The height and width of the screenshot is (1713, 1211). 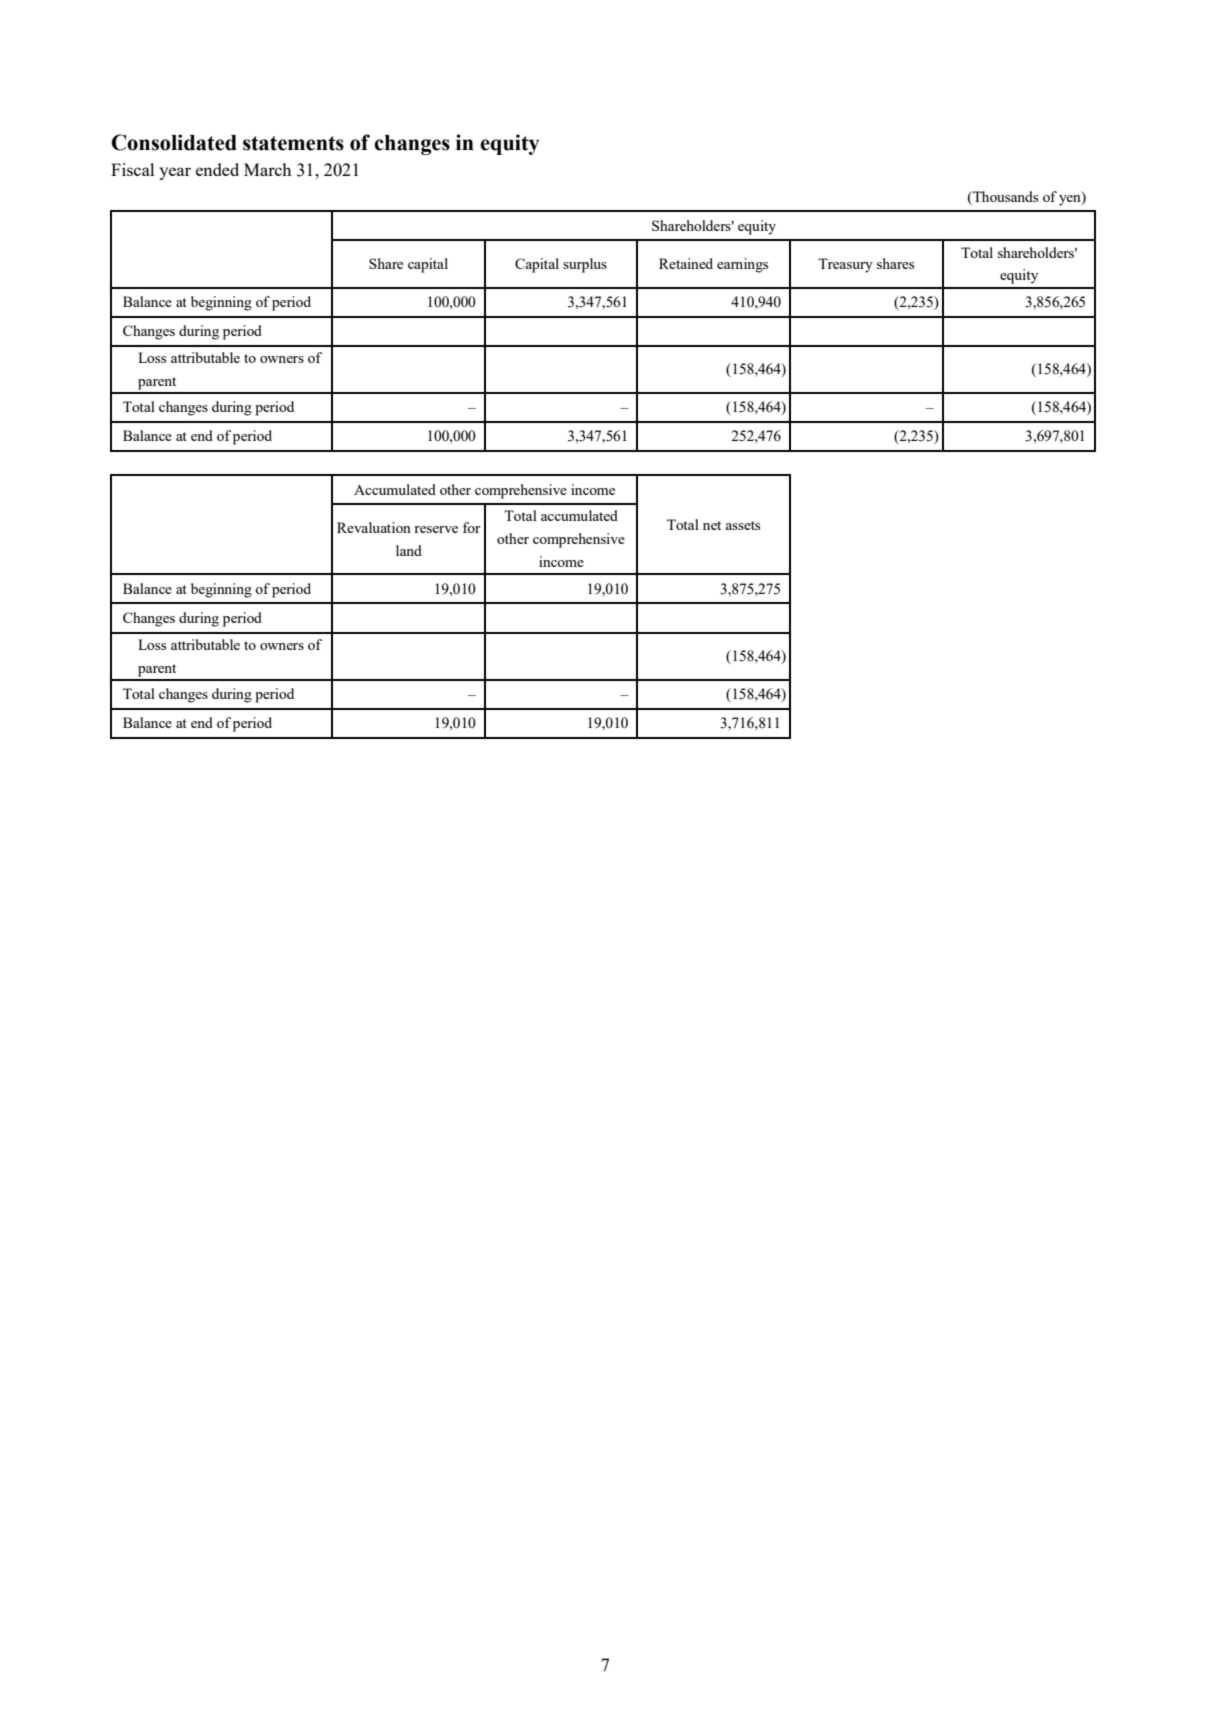 What do you see at coordinates (742, 525) in the screenshot?
I see `assets` at bounding box center [742, 525].
